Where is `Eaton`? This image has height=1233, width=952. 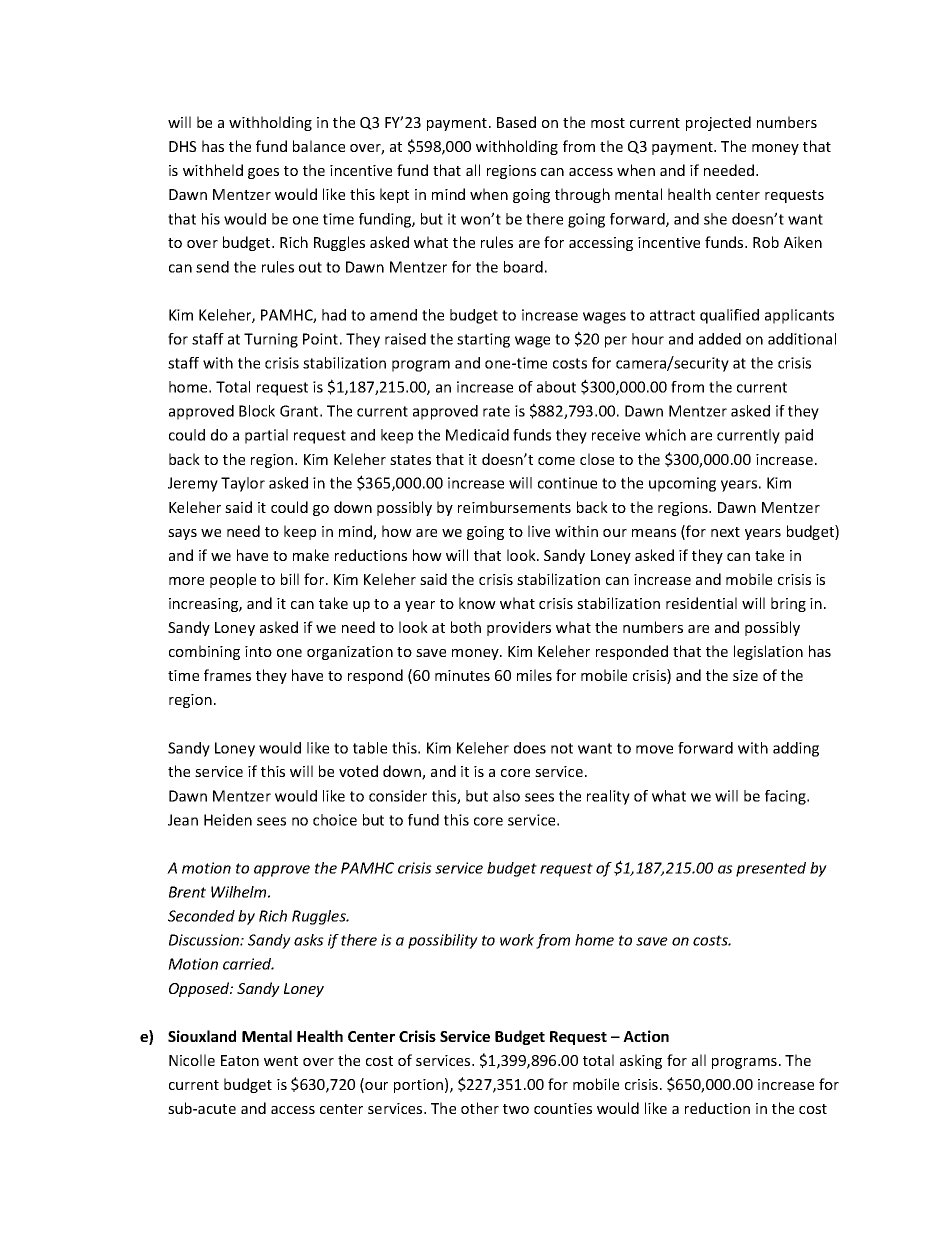 Eaton is located at coordinates (240, 1060).
